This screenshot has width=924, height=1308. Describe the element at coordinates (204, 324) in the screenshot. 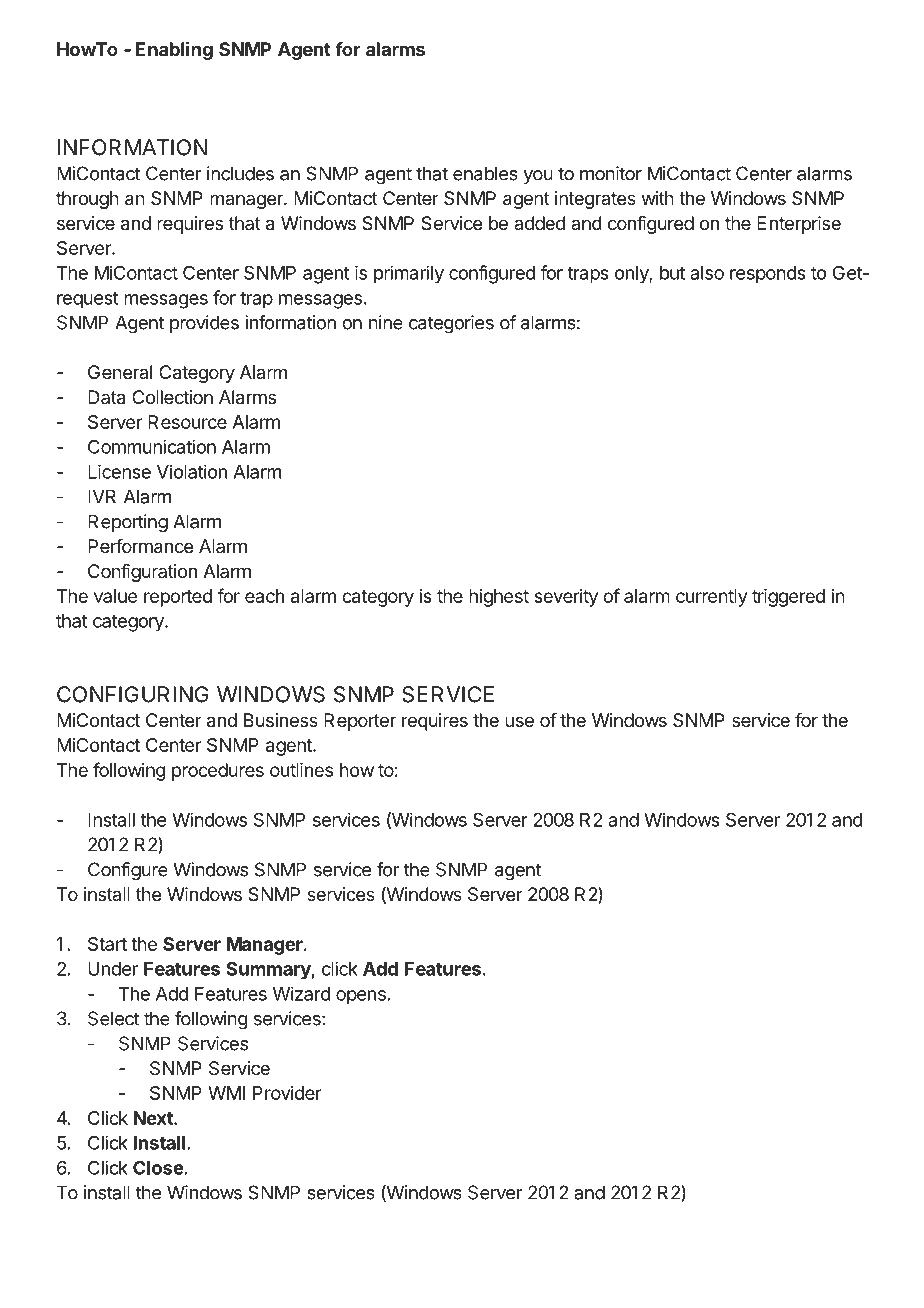

I see `provides` at that location.
